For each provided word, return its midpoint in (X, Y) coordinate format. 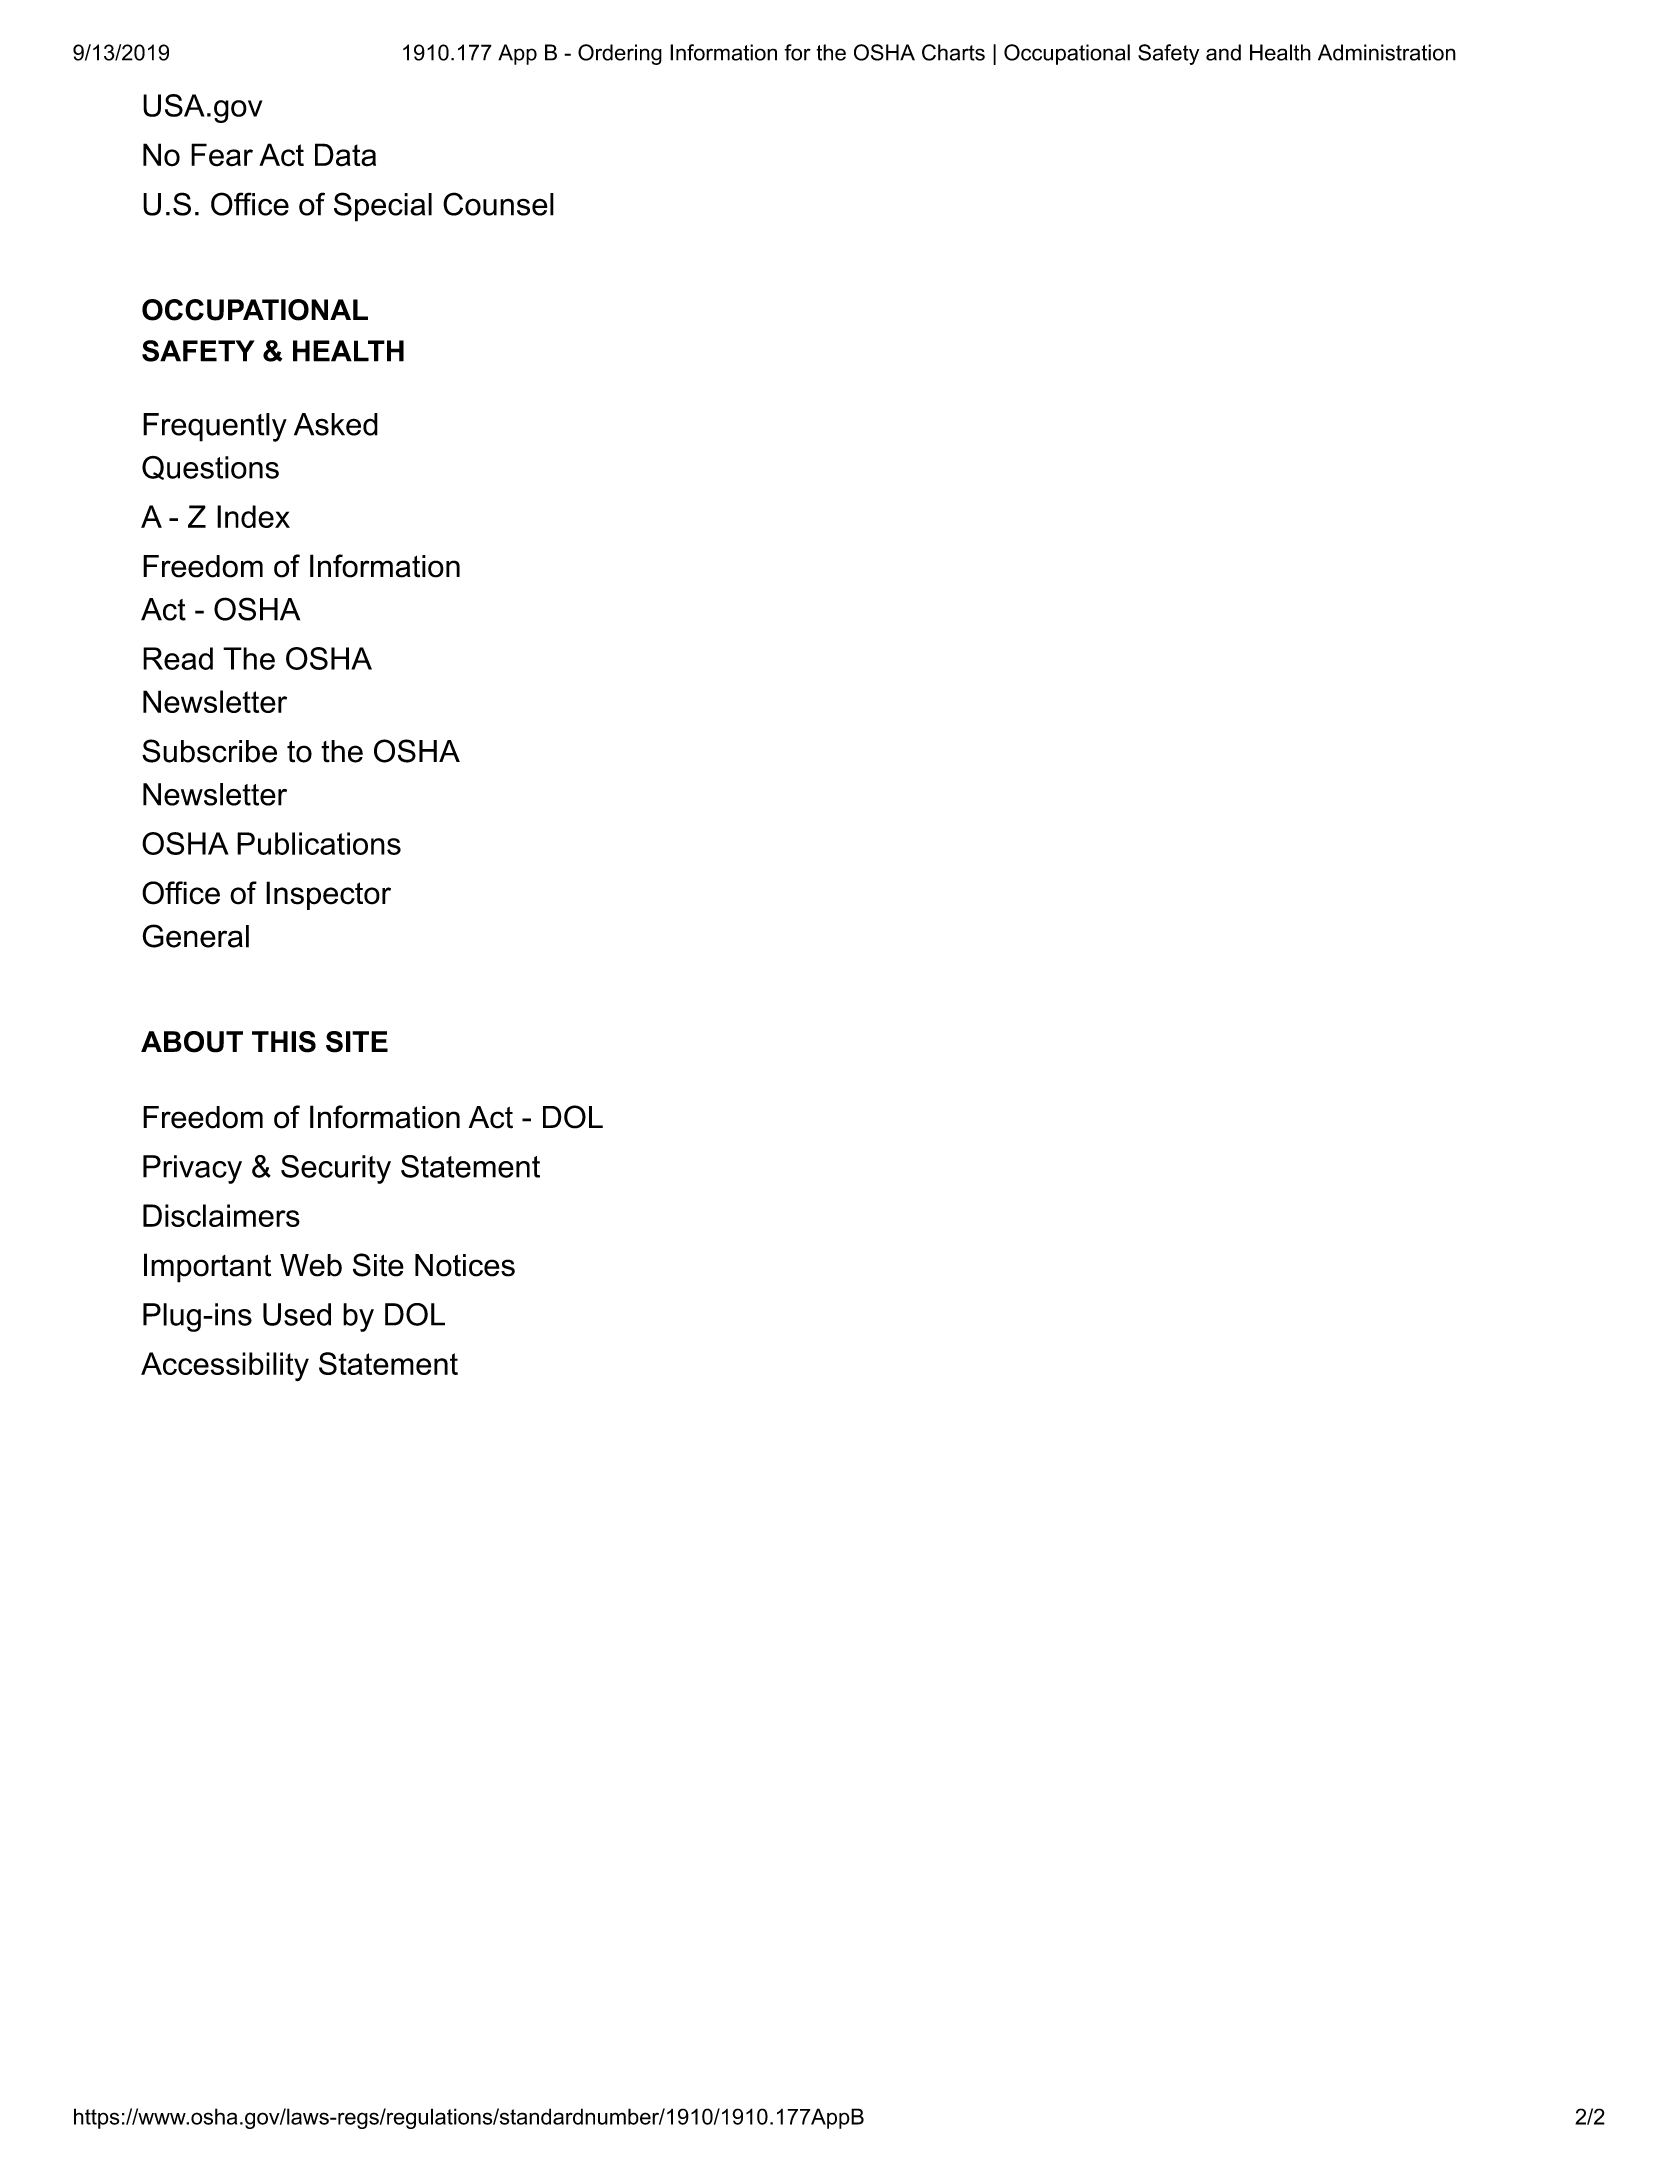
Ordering (620, 54)
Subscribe (209, 751)
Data (345, 155)
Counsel (498, 204)
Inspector (328, 895)
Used (297, 1314)
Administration (1387, 52)
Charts (953, 52)
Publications (319, 843)
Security (336, 1169)
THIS (284, 1042)
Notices (465, 1265)
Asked (336, 424)
